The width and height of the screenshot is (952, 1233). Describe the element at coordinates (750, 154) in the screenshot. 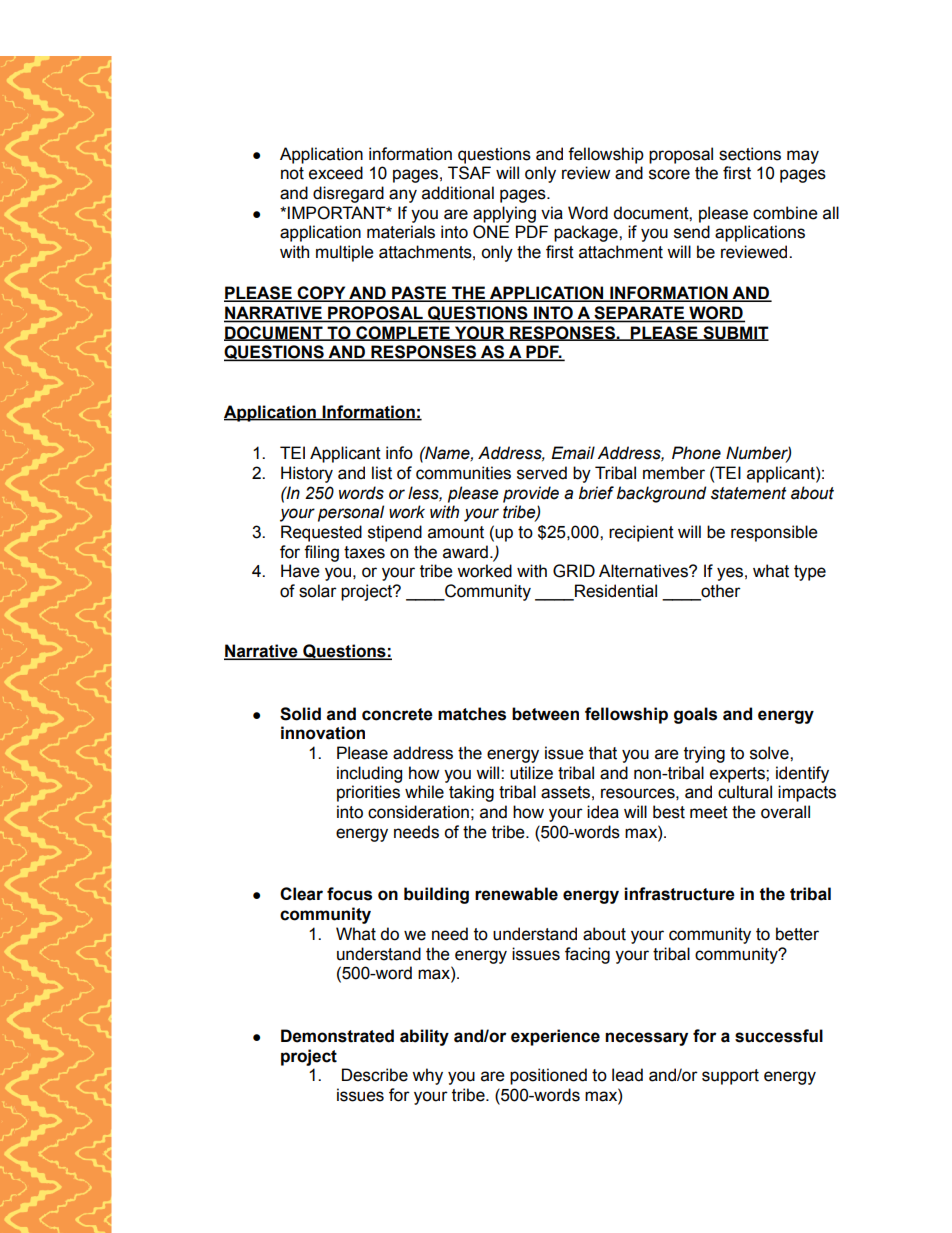

I see `sections` at that location.
